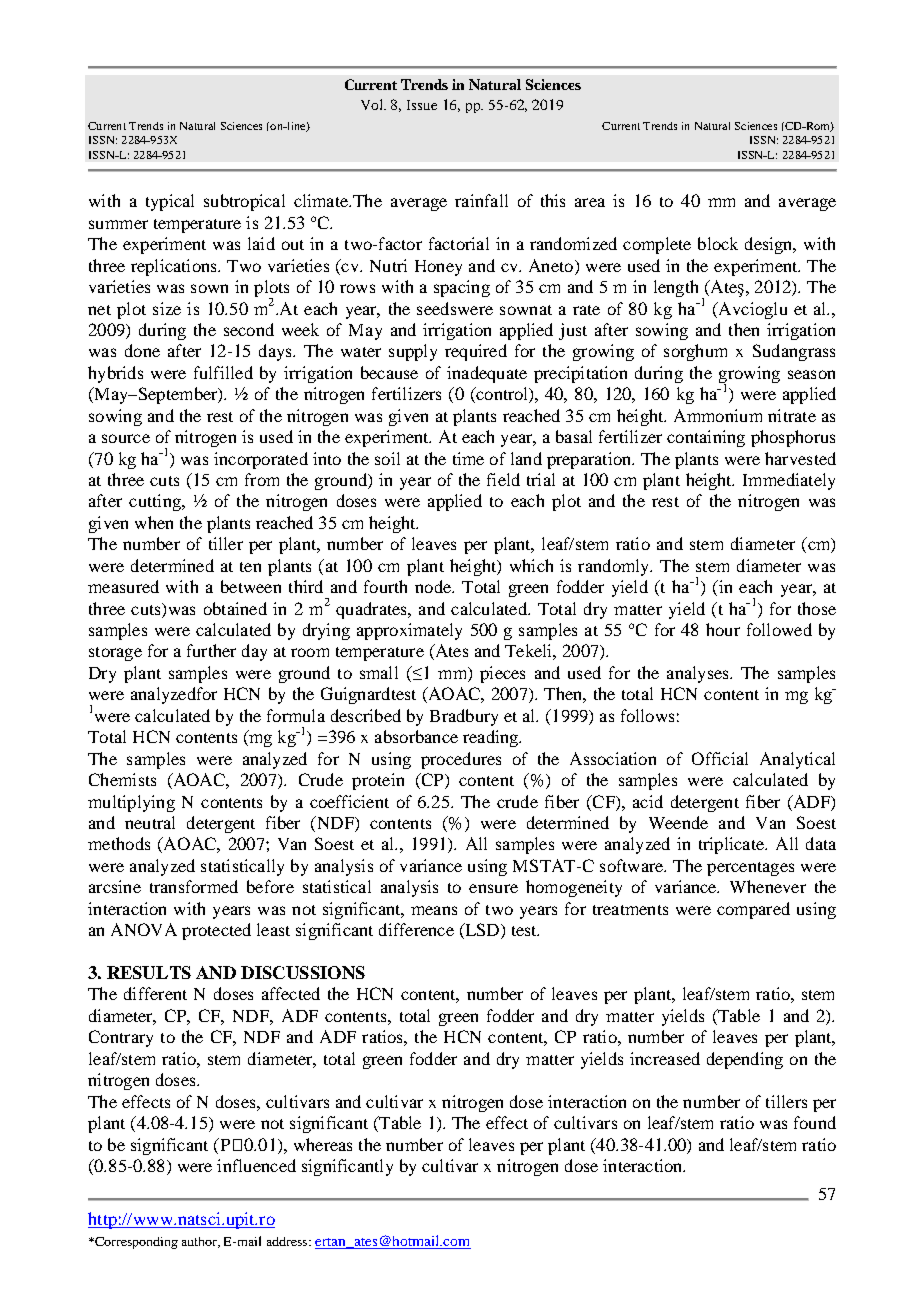 Image resolution: width=924 pixels, height=1308 pixels. What do you see at coordinates (211, 650) in the document?
I see `further` at bounding box center [211, 650].
